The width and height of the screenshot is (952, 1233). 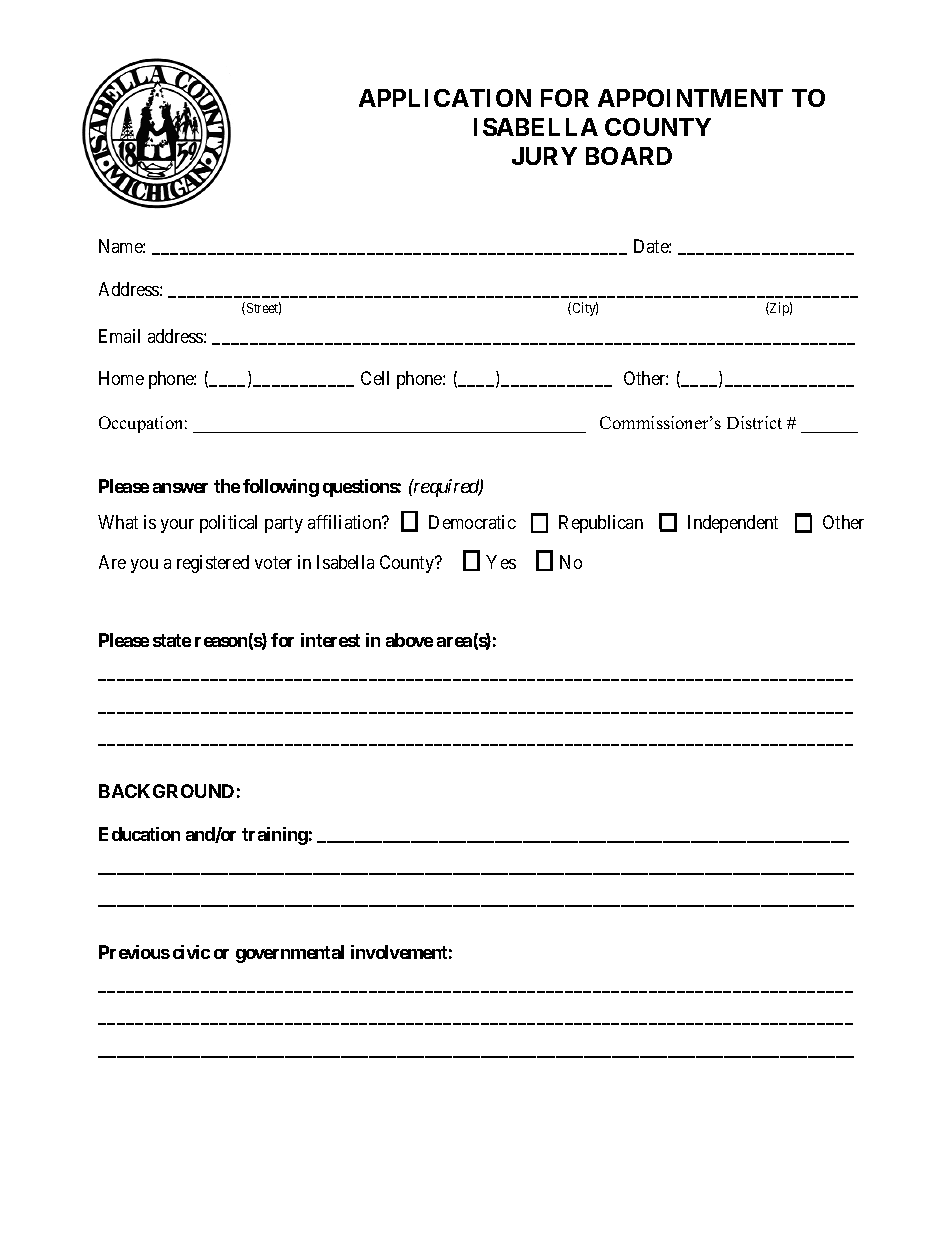 I want to click on Independent, so click(x=733, y=524).
